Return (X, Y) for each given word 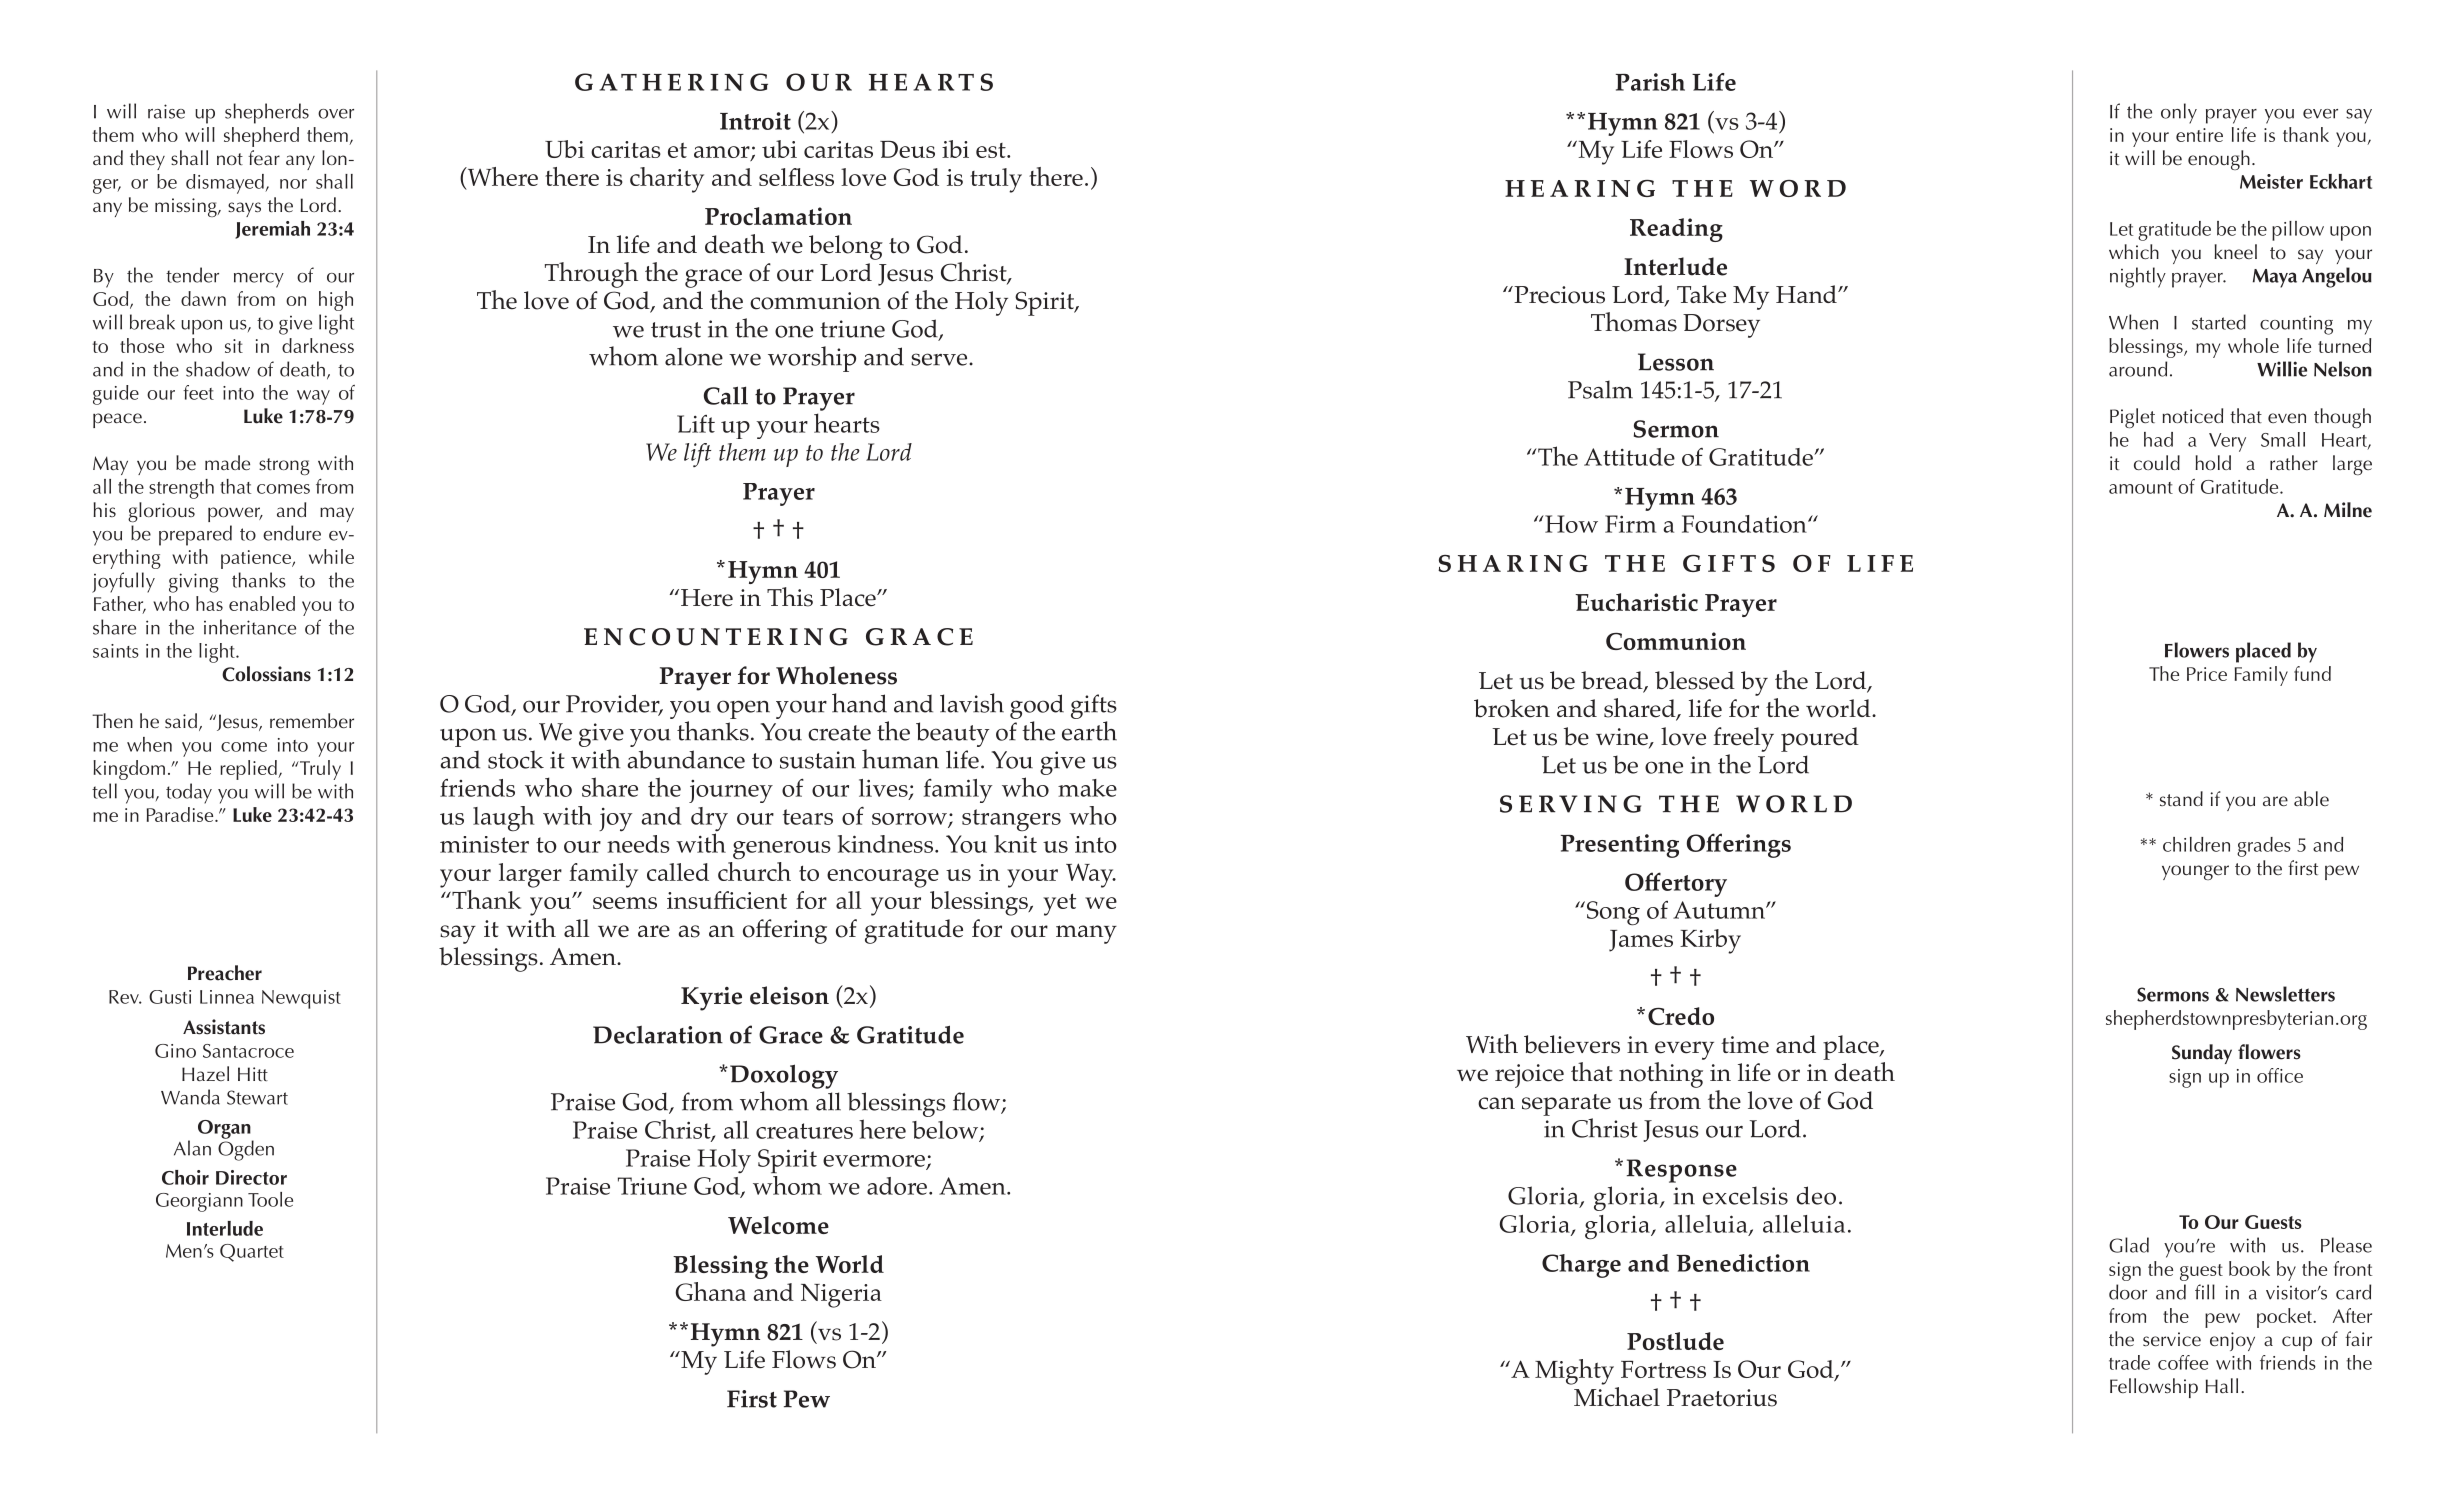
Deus (907, 149)
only (2179, 113)
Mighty (1574, 1372)
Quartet (252, 1253)
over (336, 114)
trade (2129, 1362)
